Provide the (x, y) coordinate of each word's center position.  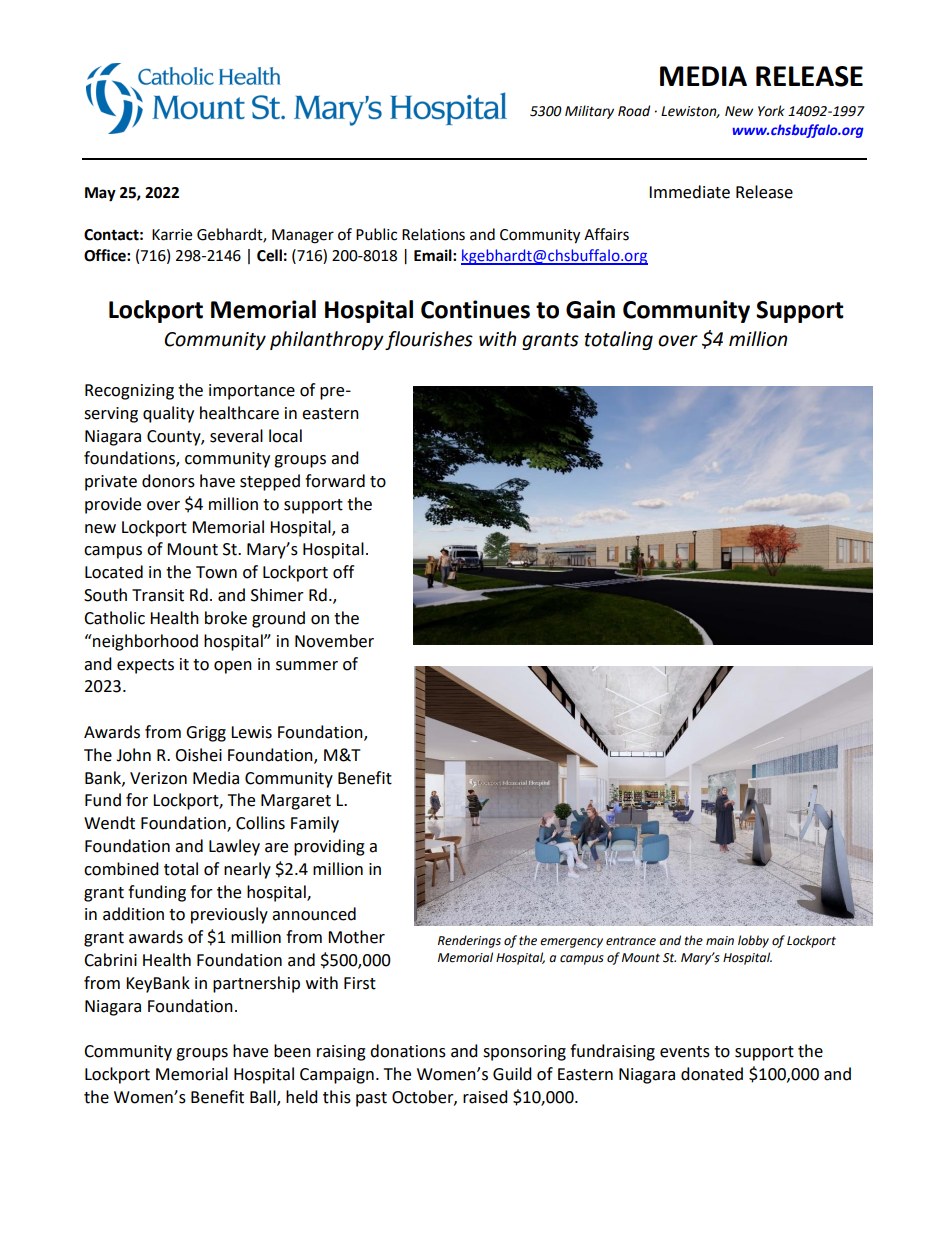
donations (408, 1051)
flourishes (429, 340)
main (720, 940)
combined (121, 869)
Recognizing (129, 392)
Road (634, 111)
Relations (433, 234)
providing (329, 847)
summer (307, 666)
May (100, 194)
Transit (158, 595)
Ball (264, 1098)
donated (712, 1074)
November (334, 641)
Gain (590, 309)
